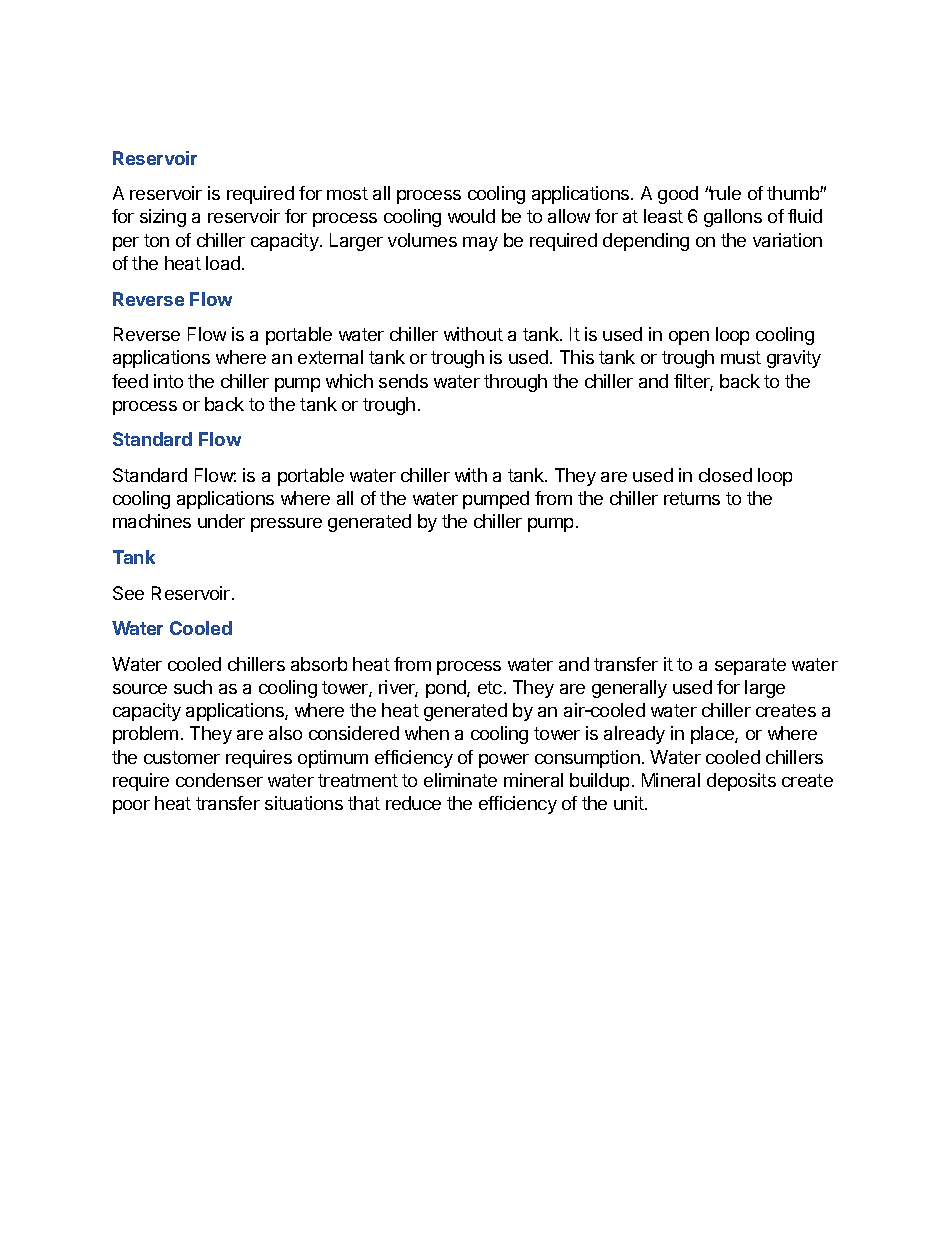 The width and height of the page is (952, 1233). What do you see at coordinates (286, 525) in the page?
I see `pressure` at bounding box center [286, 525].
